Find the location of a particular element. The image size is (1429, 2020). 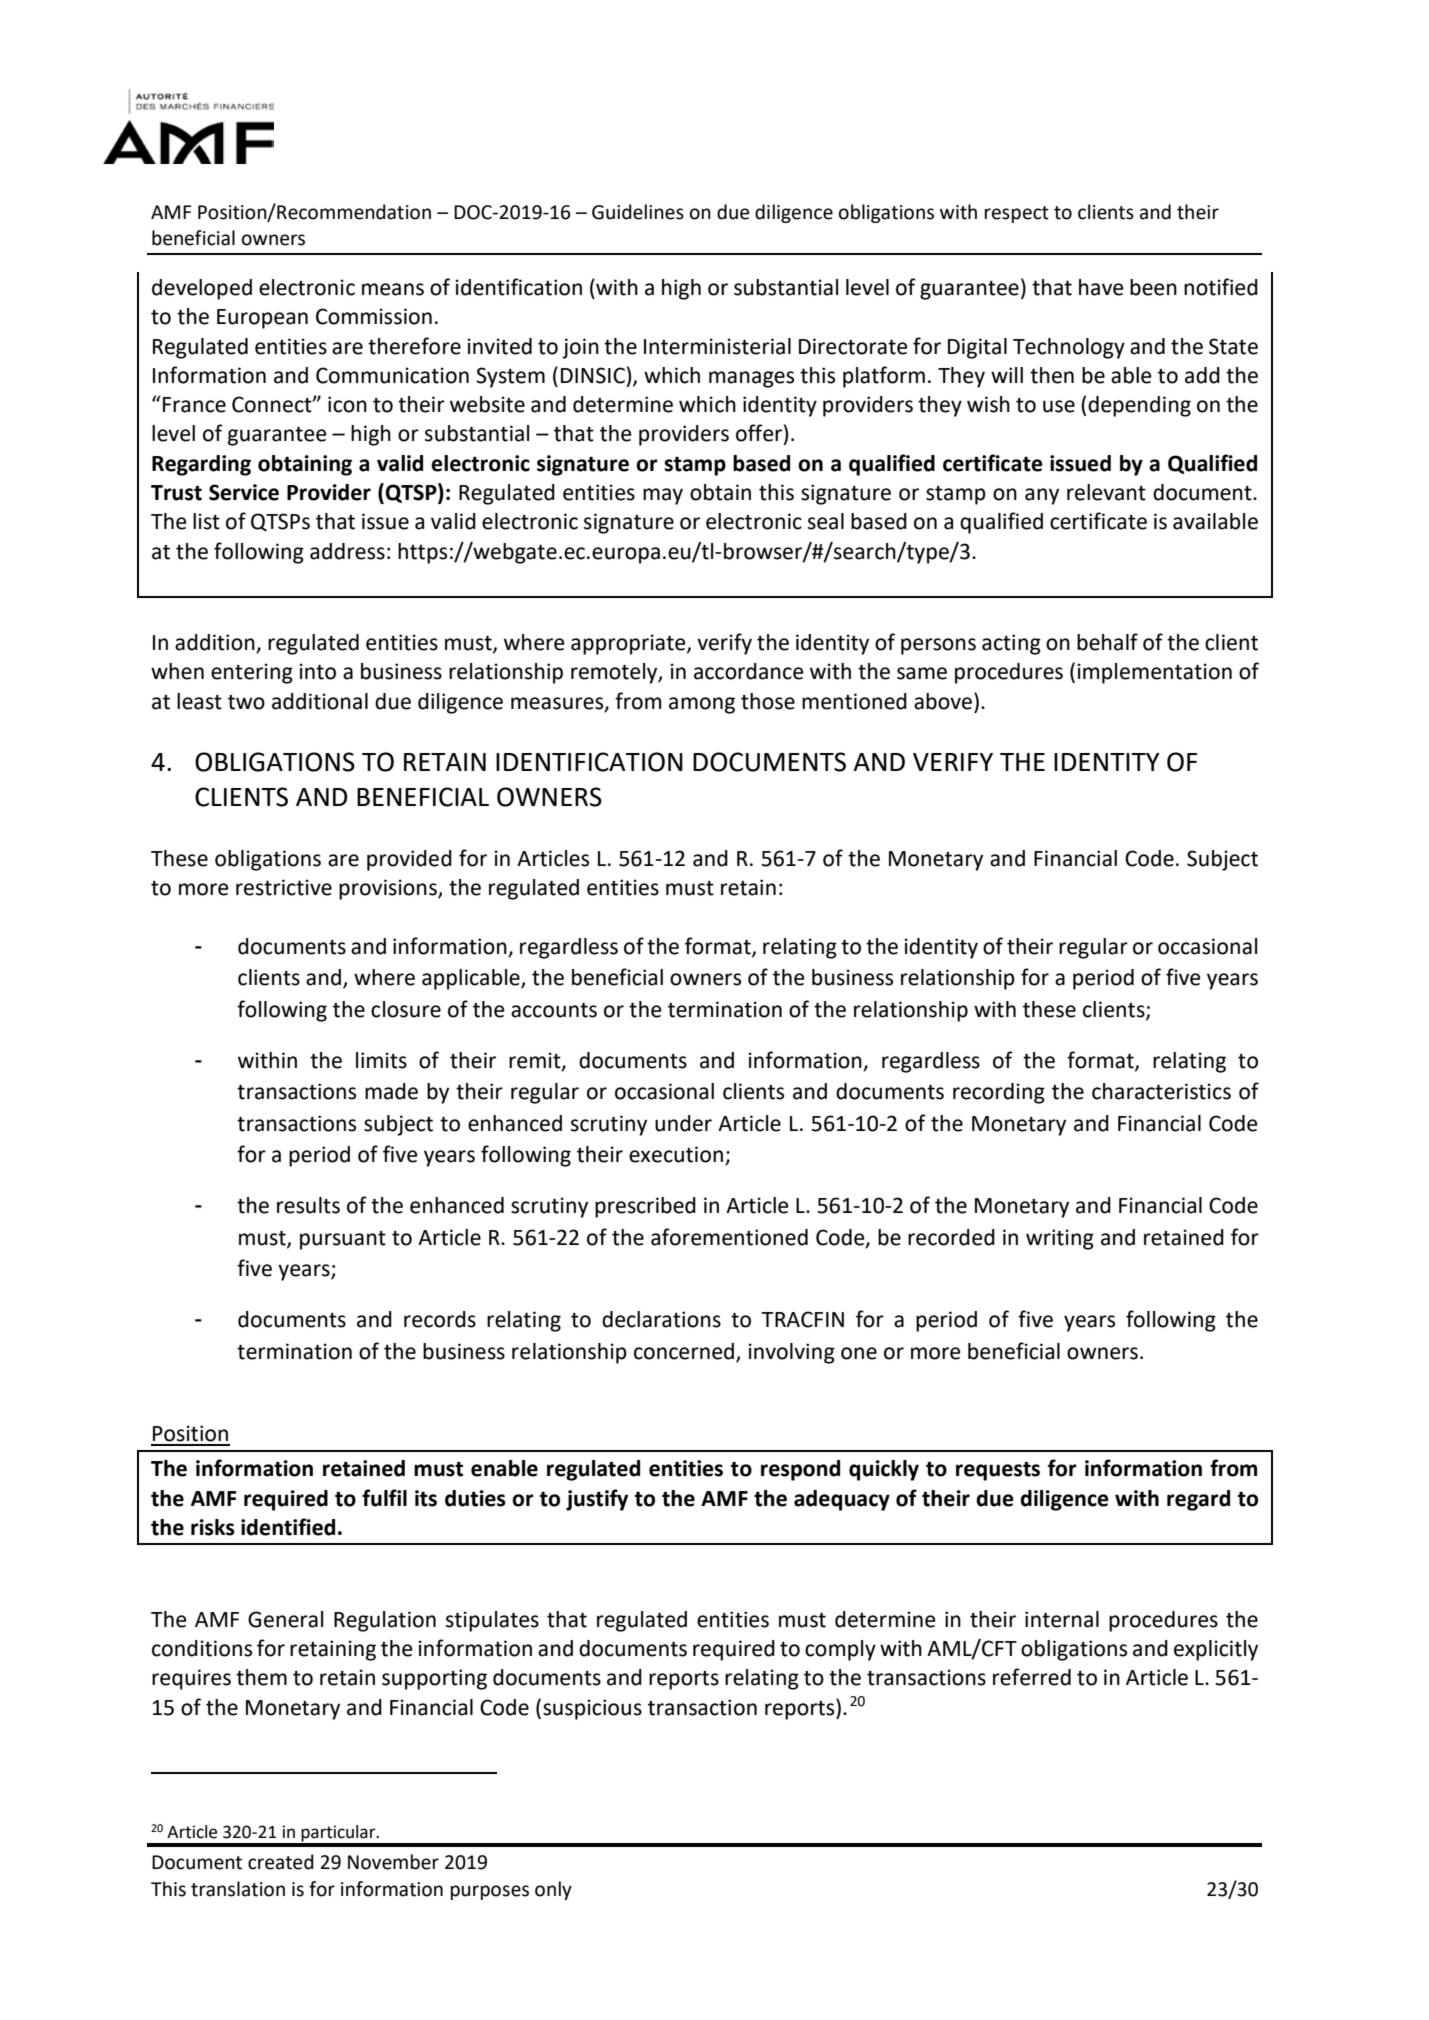

writing is located at coordinates (1060, 1239).
